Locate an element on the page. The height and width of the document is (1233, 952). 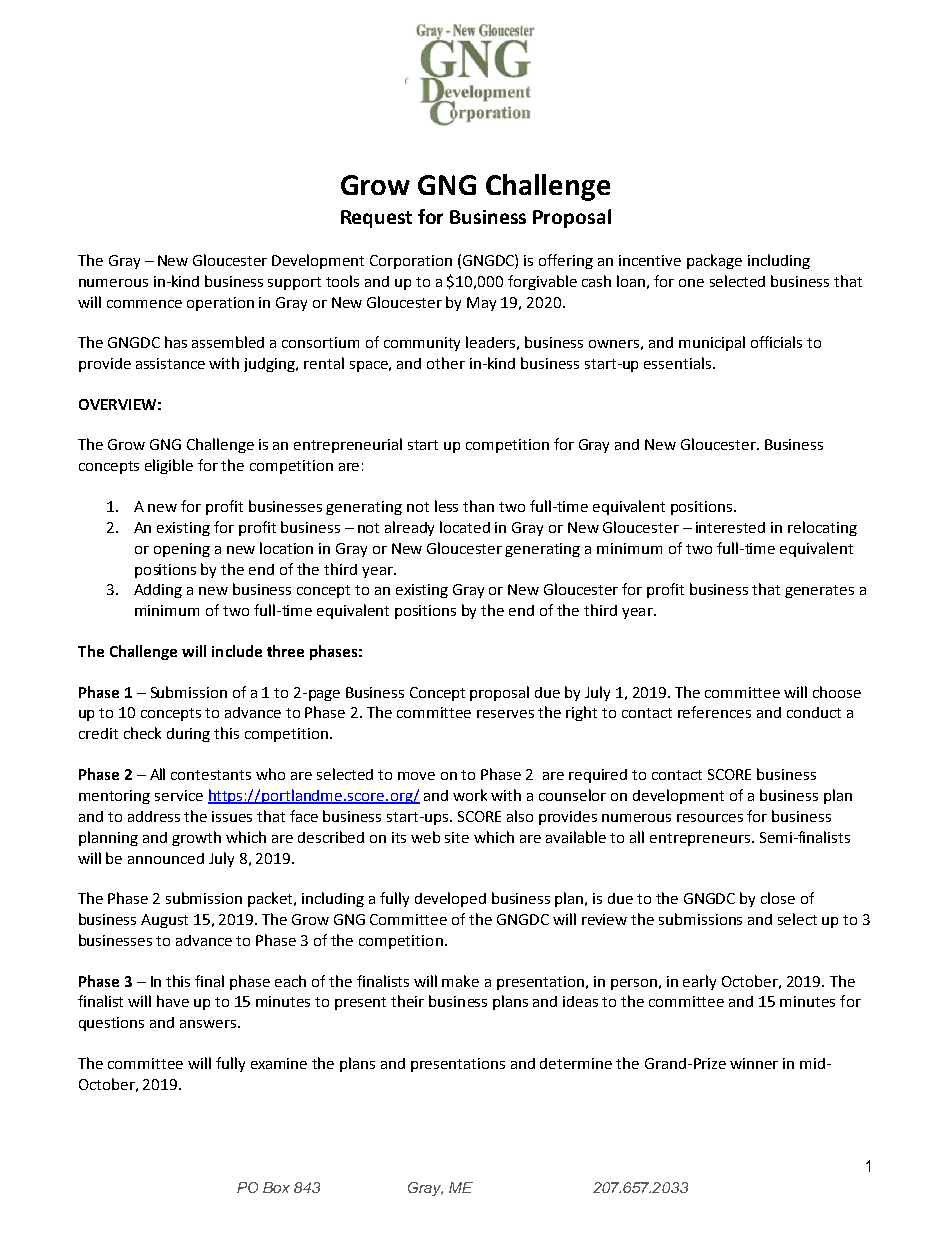
Corporation is located at coordinates (411, 262).
